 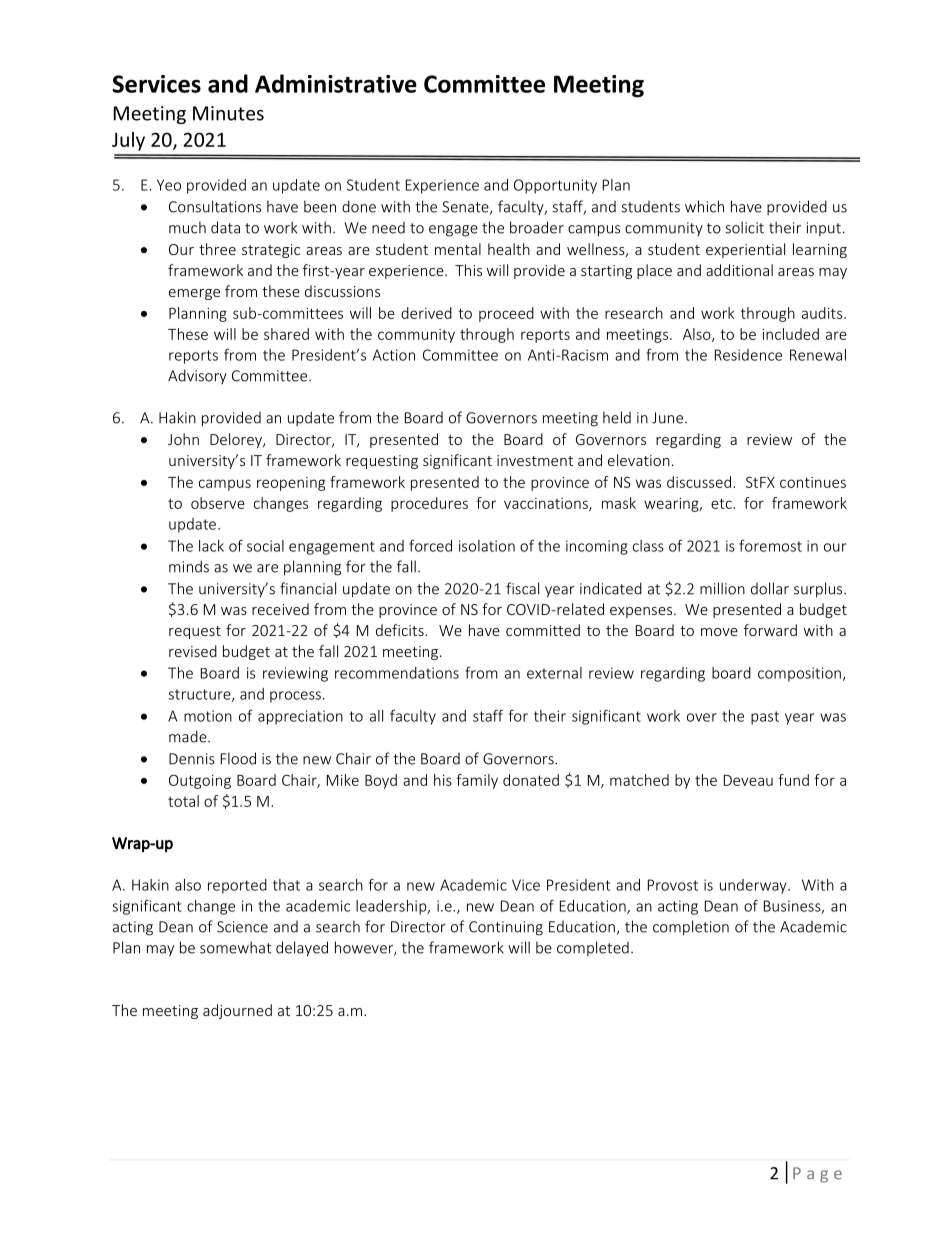 What do you see at coordinates (748, 355) in the screenshot?
I see `Residence` at bounding box center [748, 355].
